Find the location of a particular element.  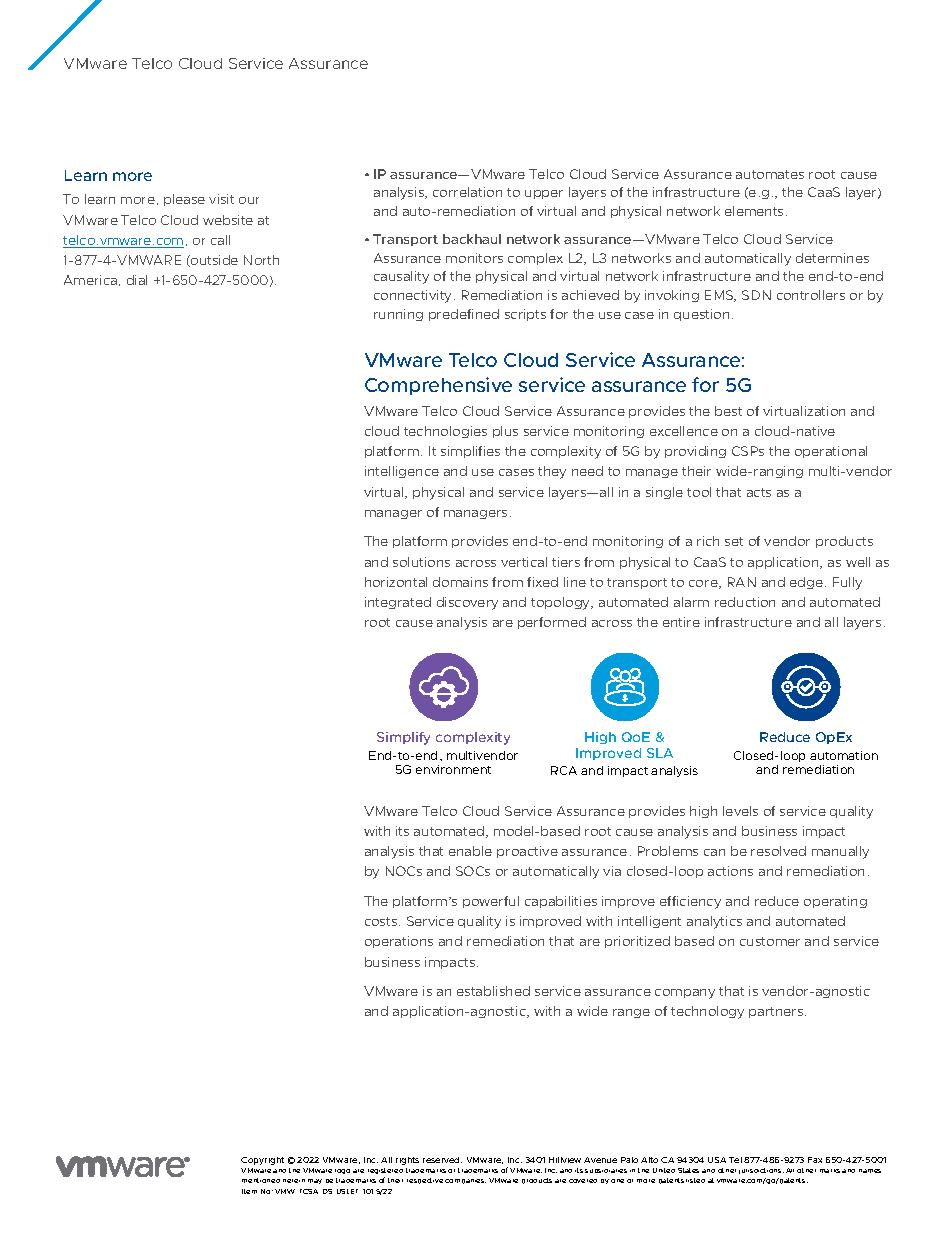

elements is located at coordinates (756, 211).
